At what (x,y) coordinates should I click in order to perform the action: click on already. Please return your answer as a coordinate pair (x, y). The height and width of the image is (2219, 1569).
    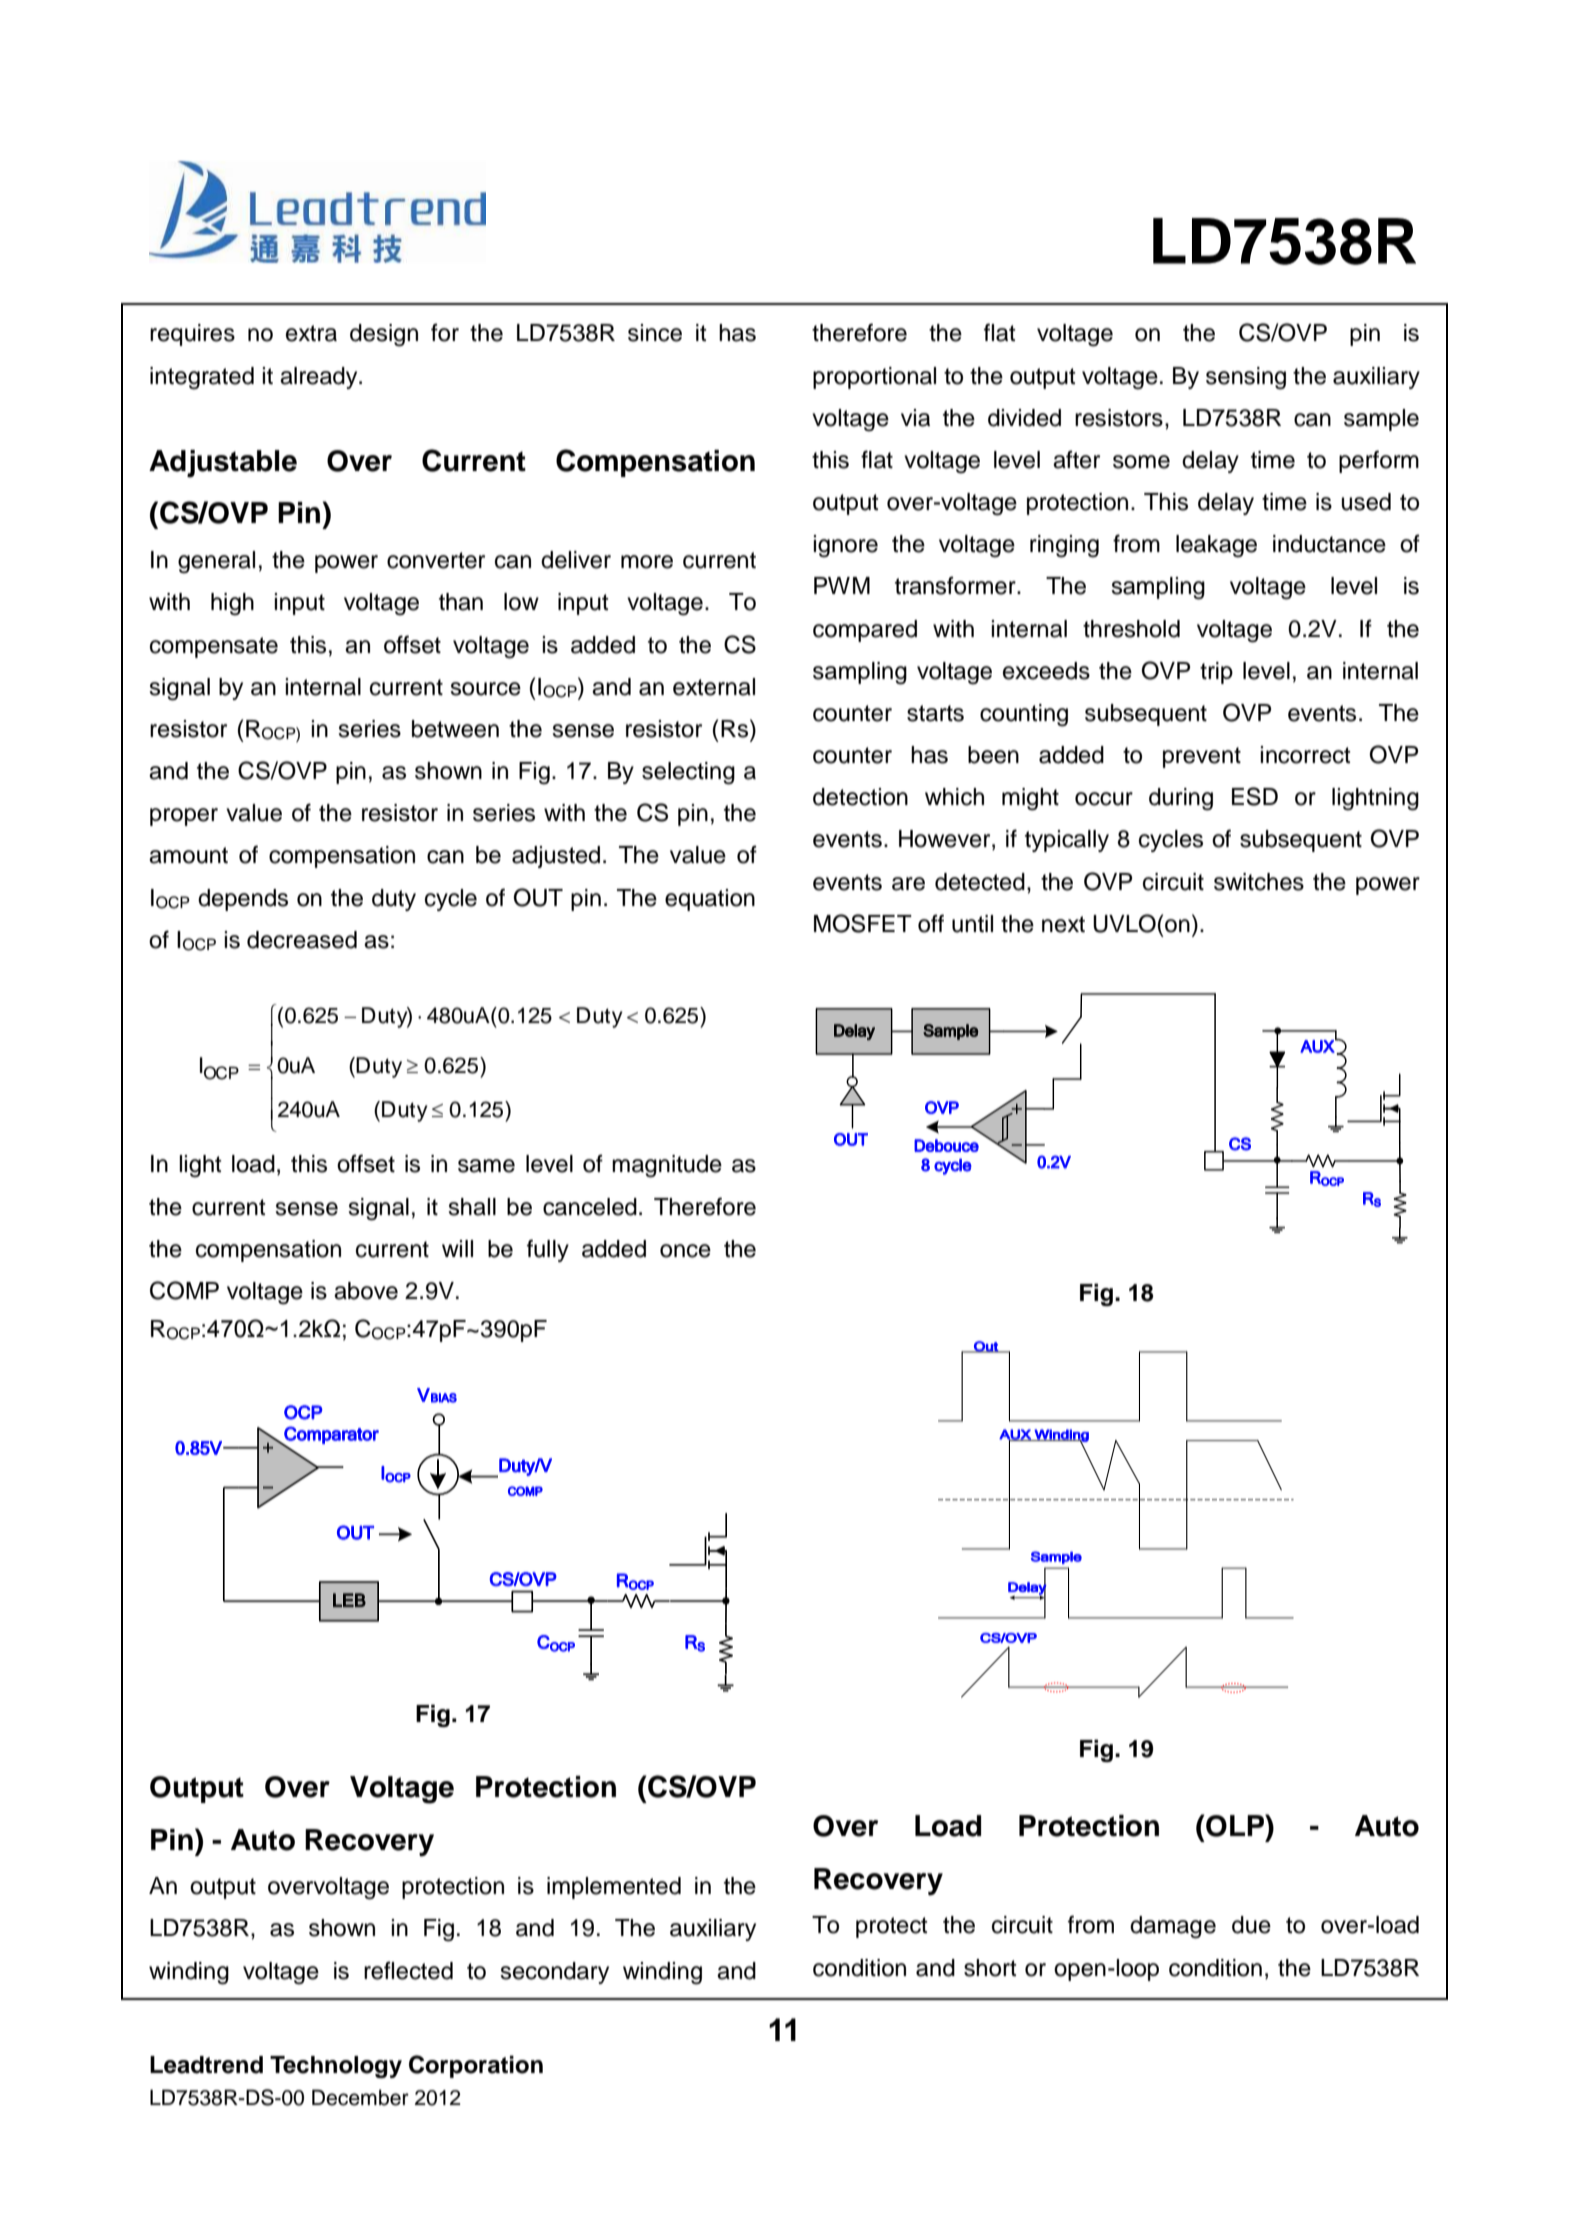
    Looking at the image, I should click on (320, 378).
